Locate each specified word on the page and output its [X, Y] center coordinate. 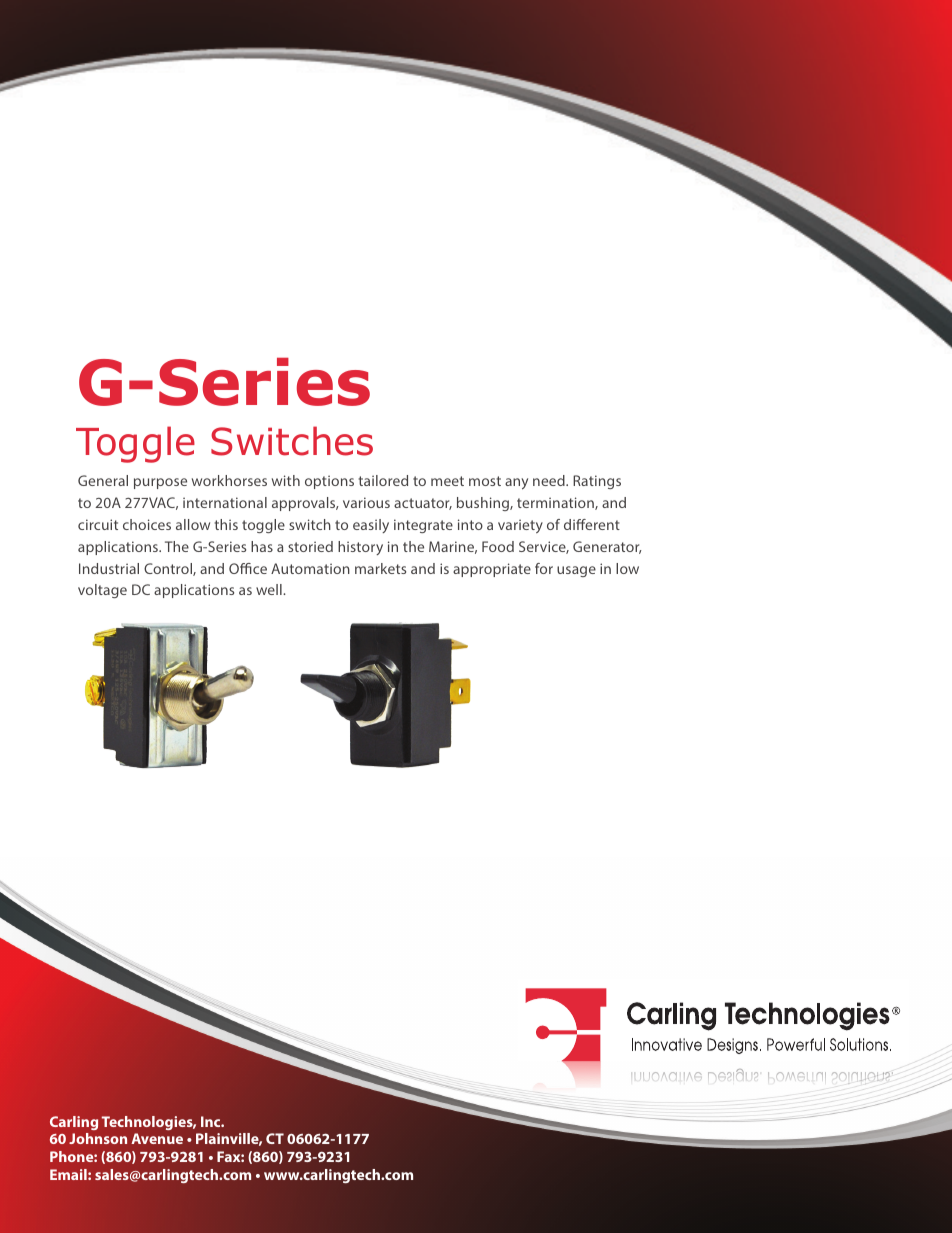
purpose [160, 483]
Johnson [98, 1138]
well [270, 589]
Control [169, 569]
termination [556, 503]
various [366, 502]
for [544, 568]
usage [576, 571]
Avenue [157, 1138]
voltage [102, 591]
